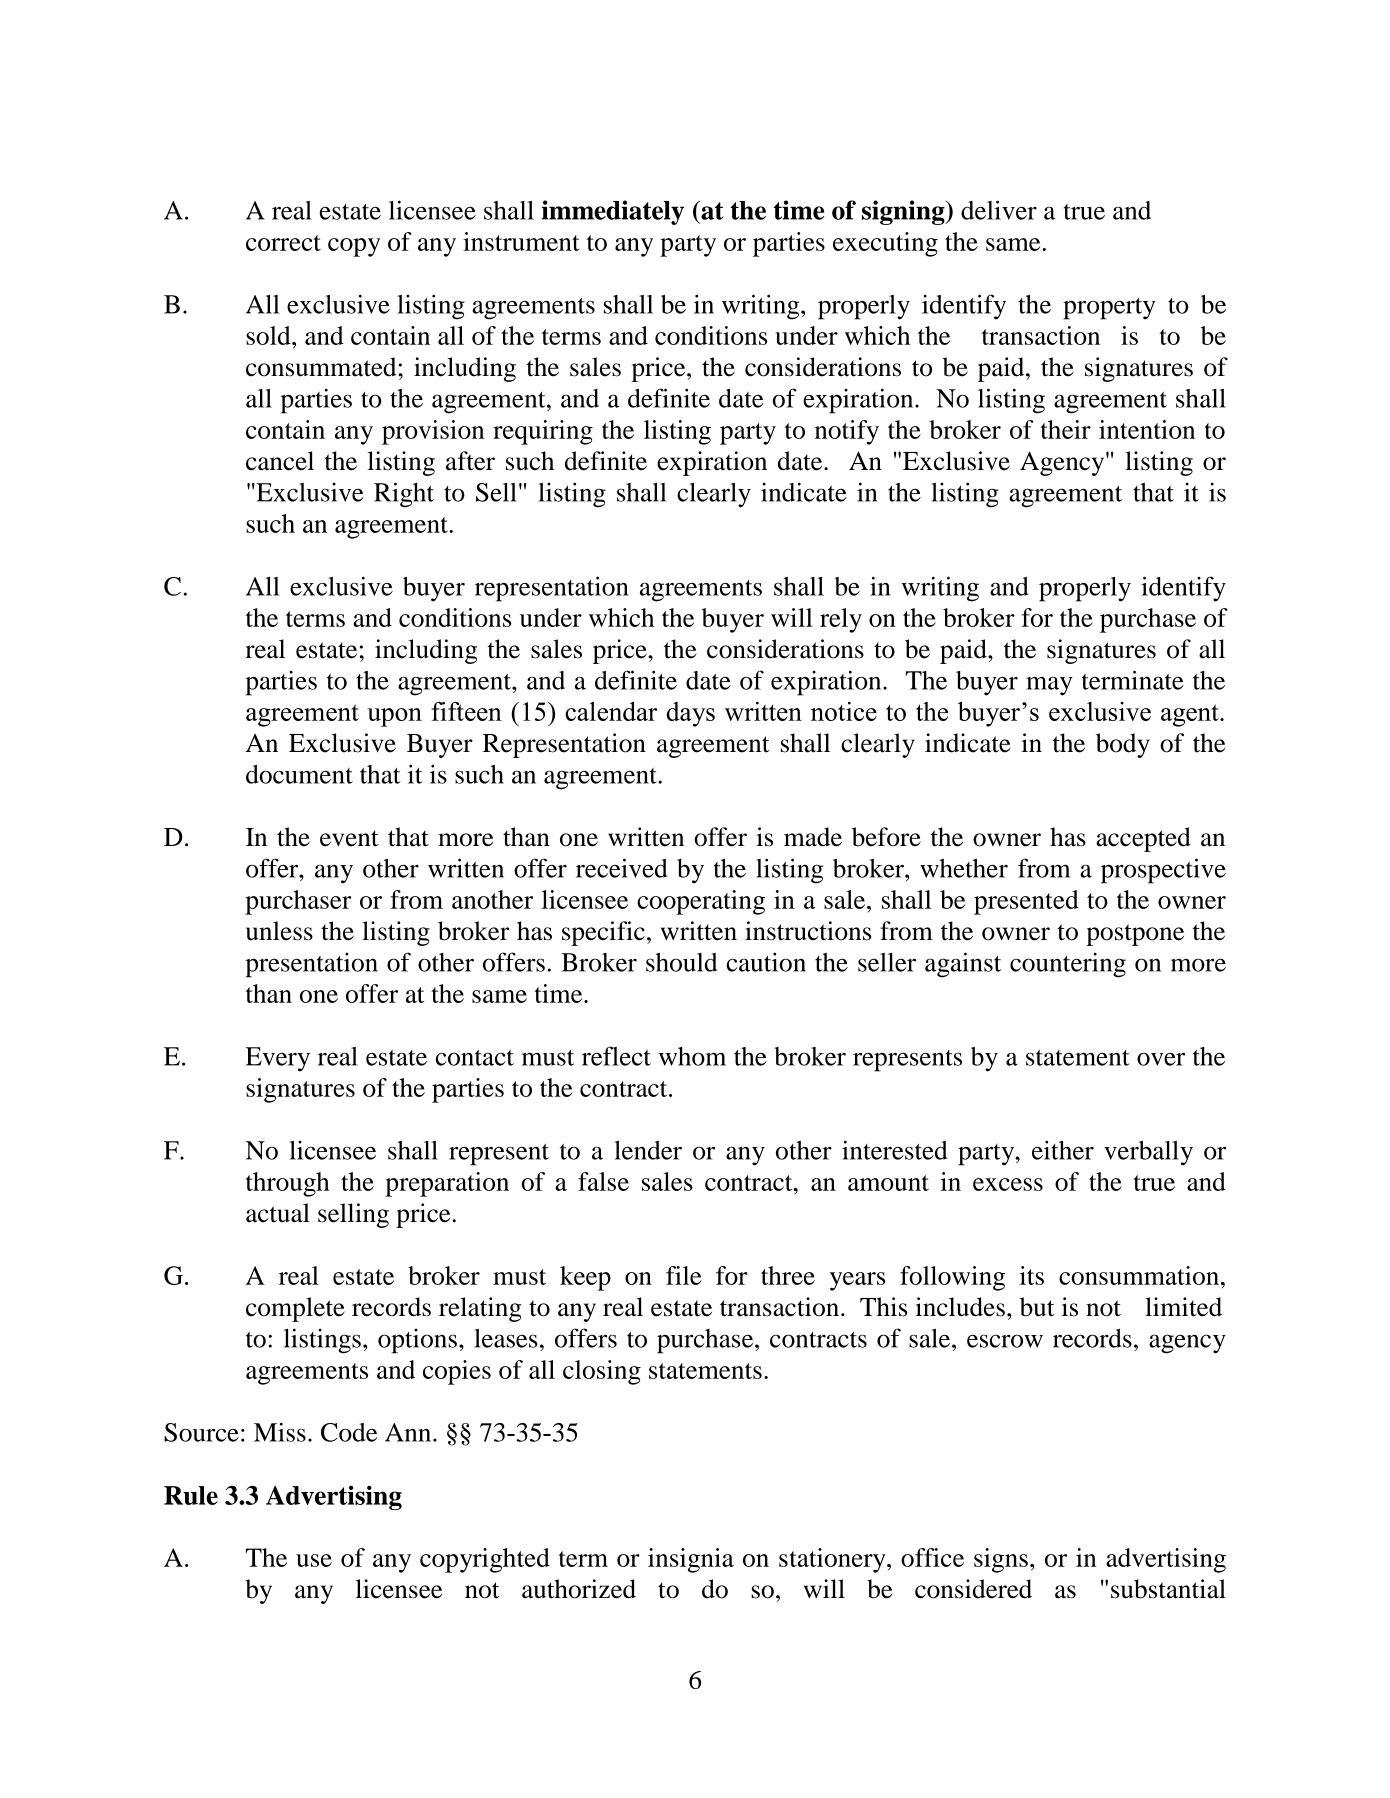 The height and width of the page is (1798, 1390). What do you see at coordinates (394, 717) in the page?
I see `upon` at bounding box center [394, 717].
